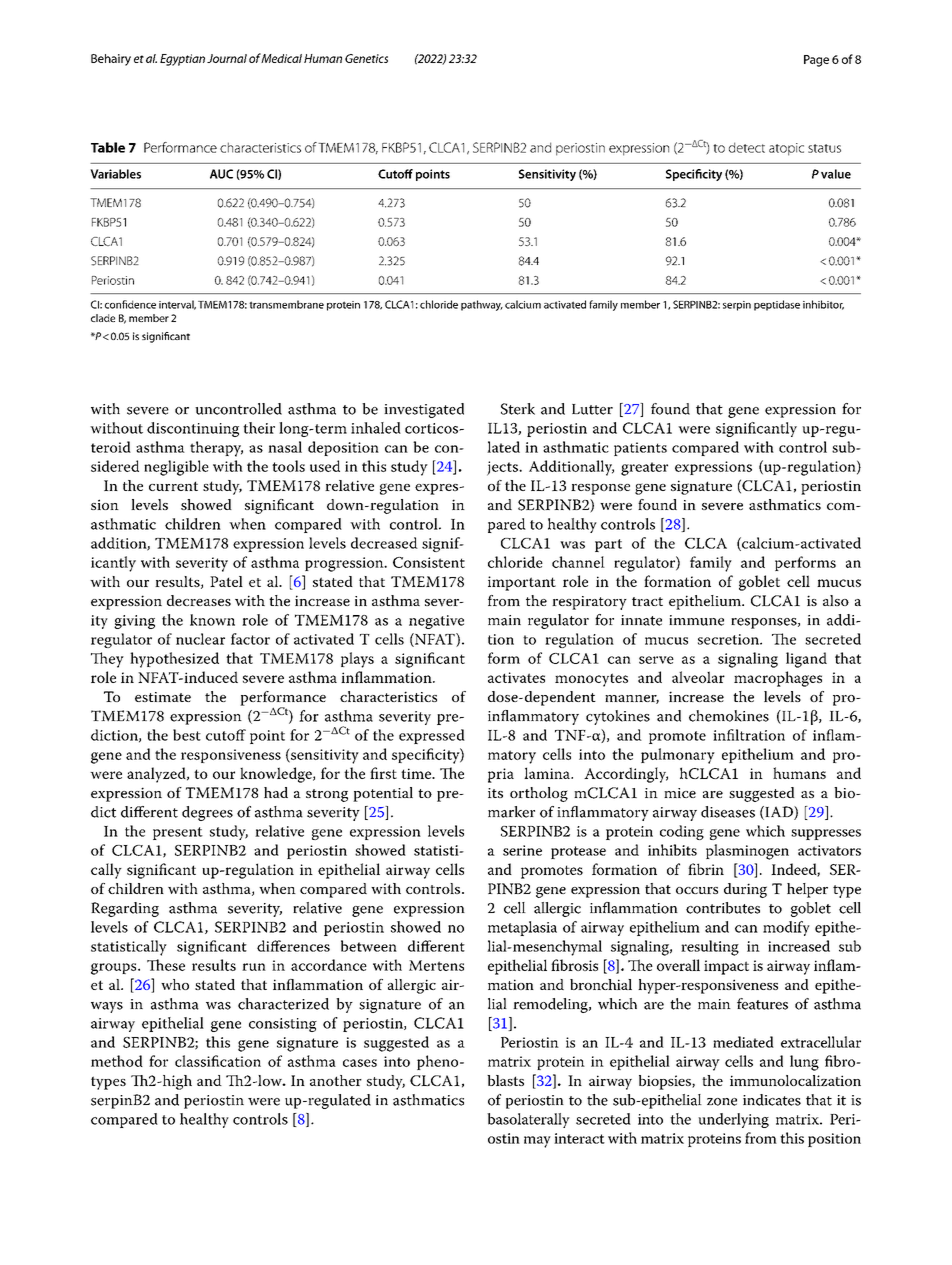 This screenshot has height=1265, width=952. Describe the element at coordinates (522, 850) in the screenshot. I see `serine` at that location.
